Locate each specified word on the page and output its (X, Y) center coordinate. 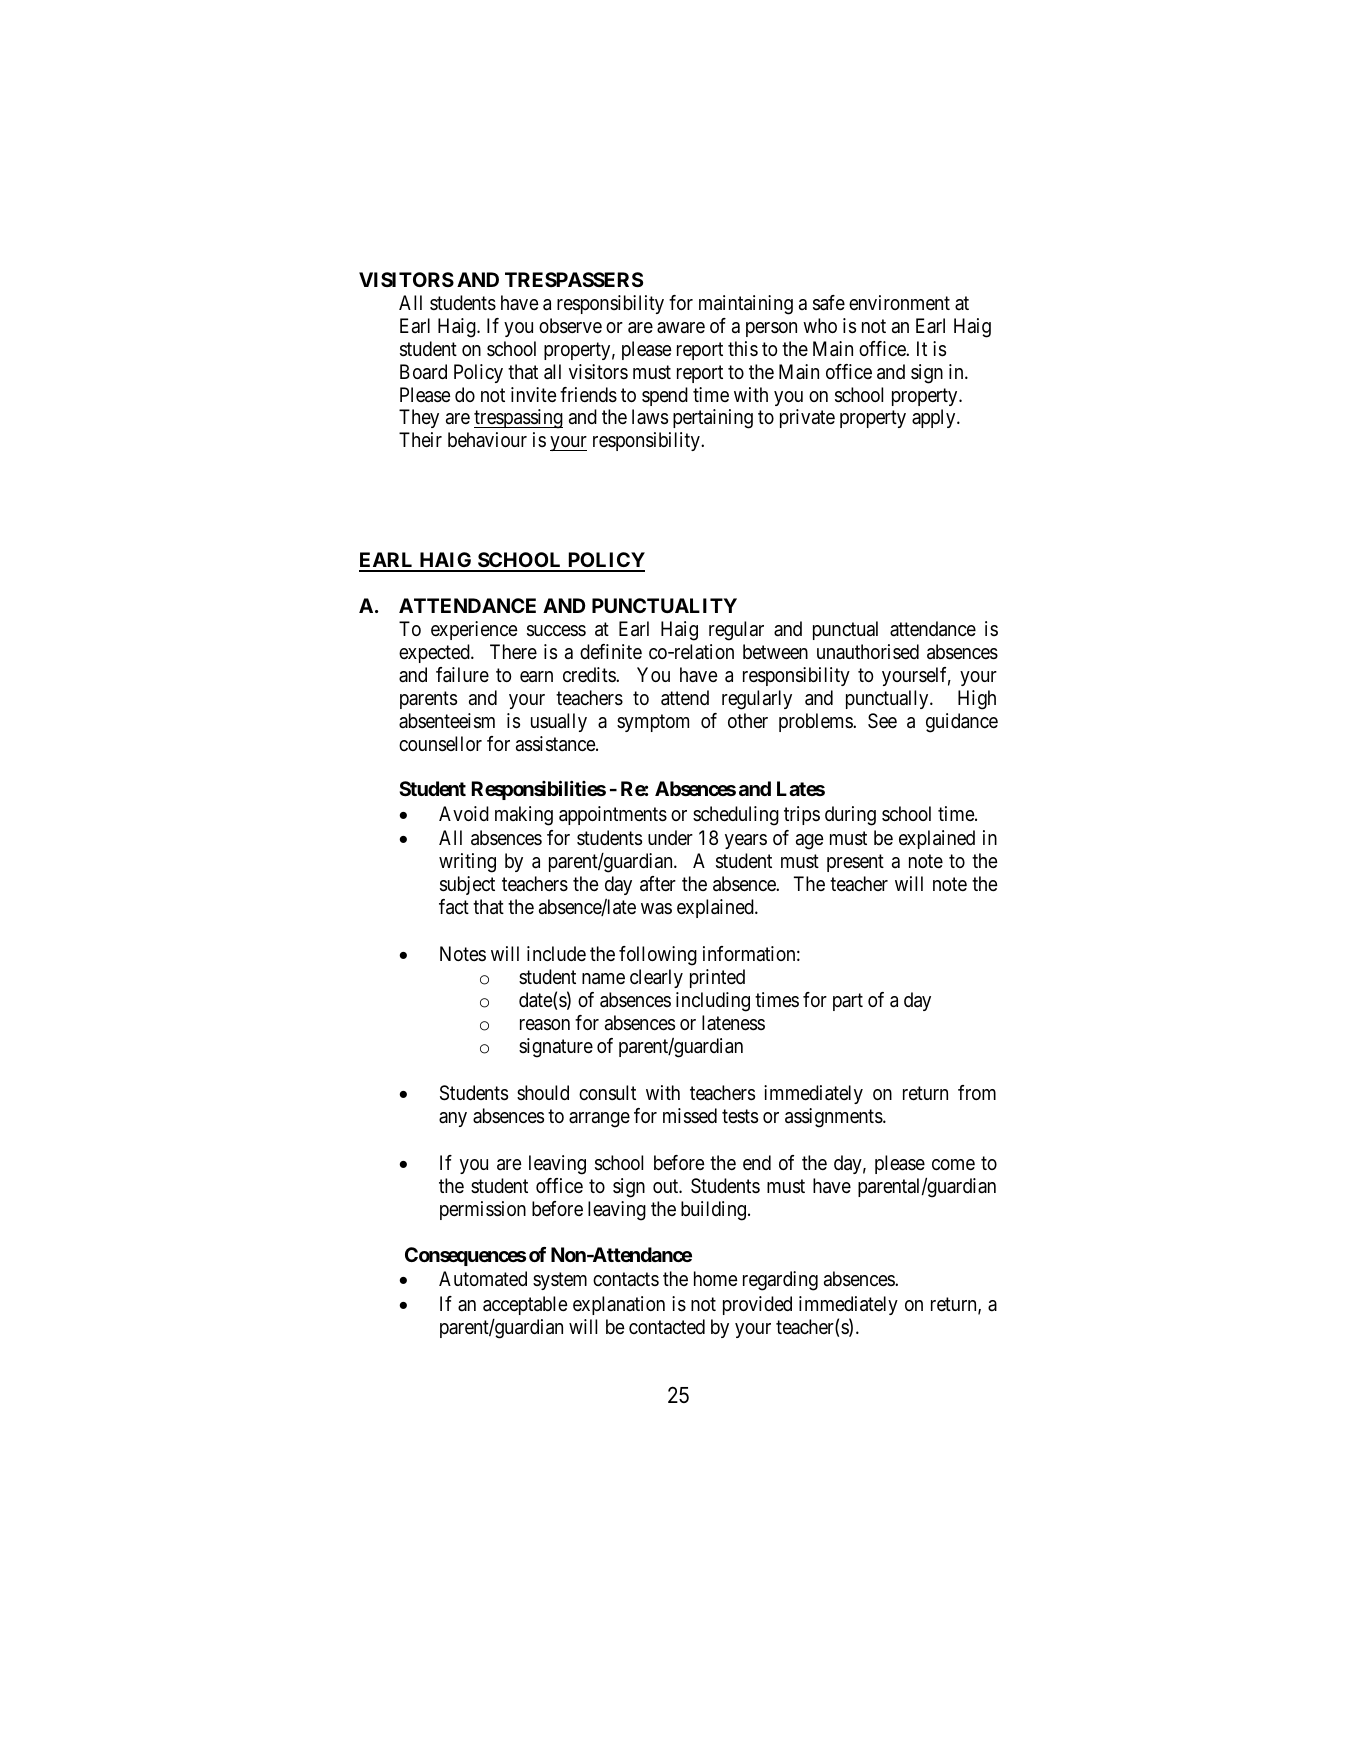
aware (681, 328)
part (848, 1002)
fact (454, 907)
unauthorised (868, 652)
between (775, 652)
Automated (483, 1279)
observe (570, 326)
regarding (780, 1281)
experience (474, 630)
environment (899, 302)
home (716, 1278)
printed (717, 978)
